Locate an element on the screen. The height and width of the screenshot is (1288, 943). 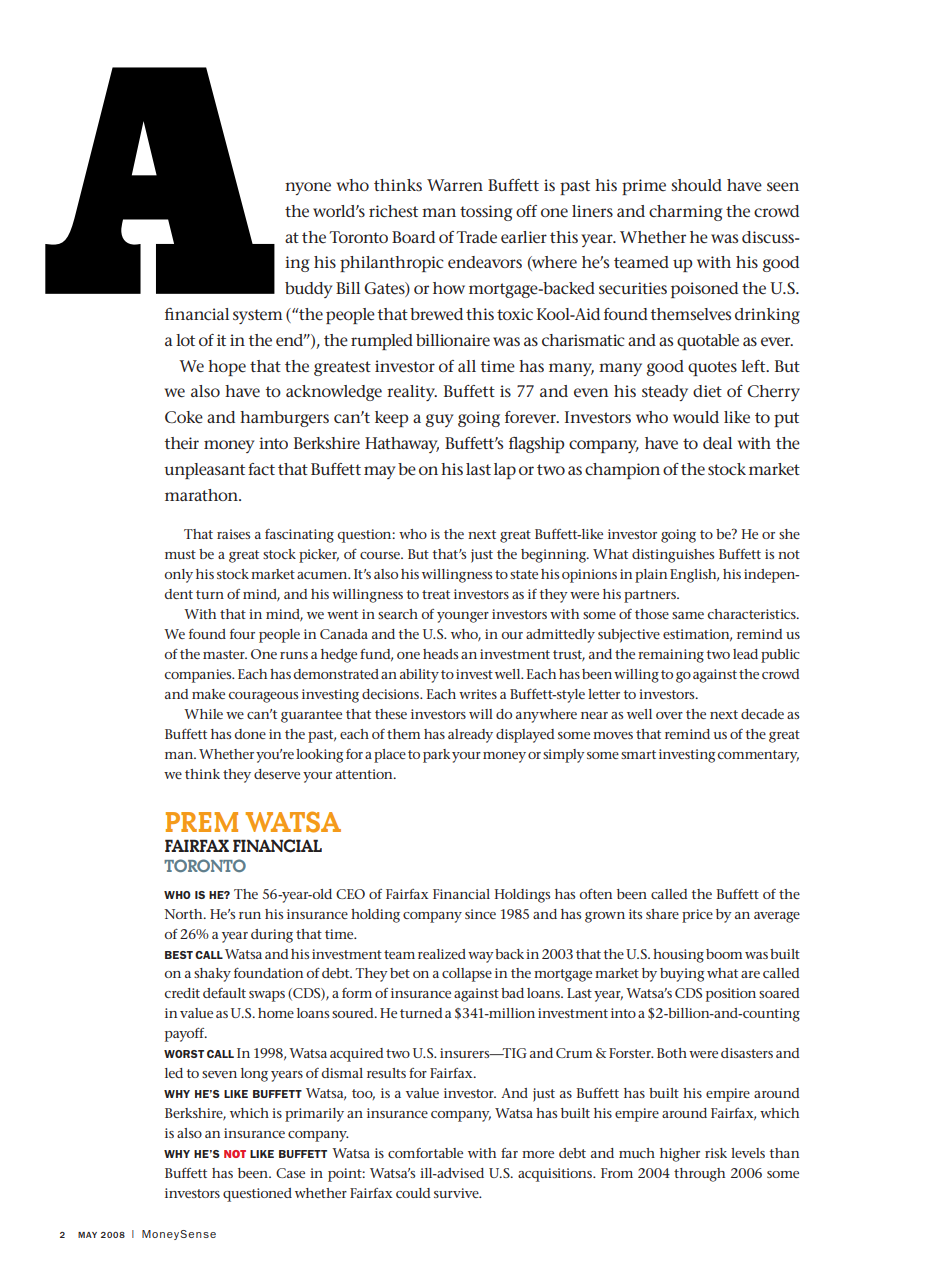
tossing is located at coordinates (486, 213).
